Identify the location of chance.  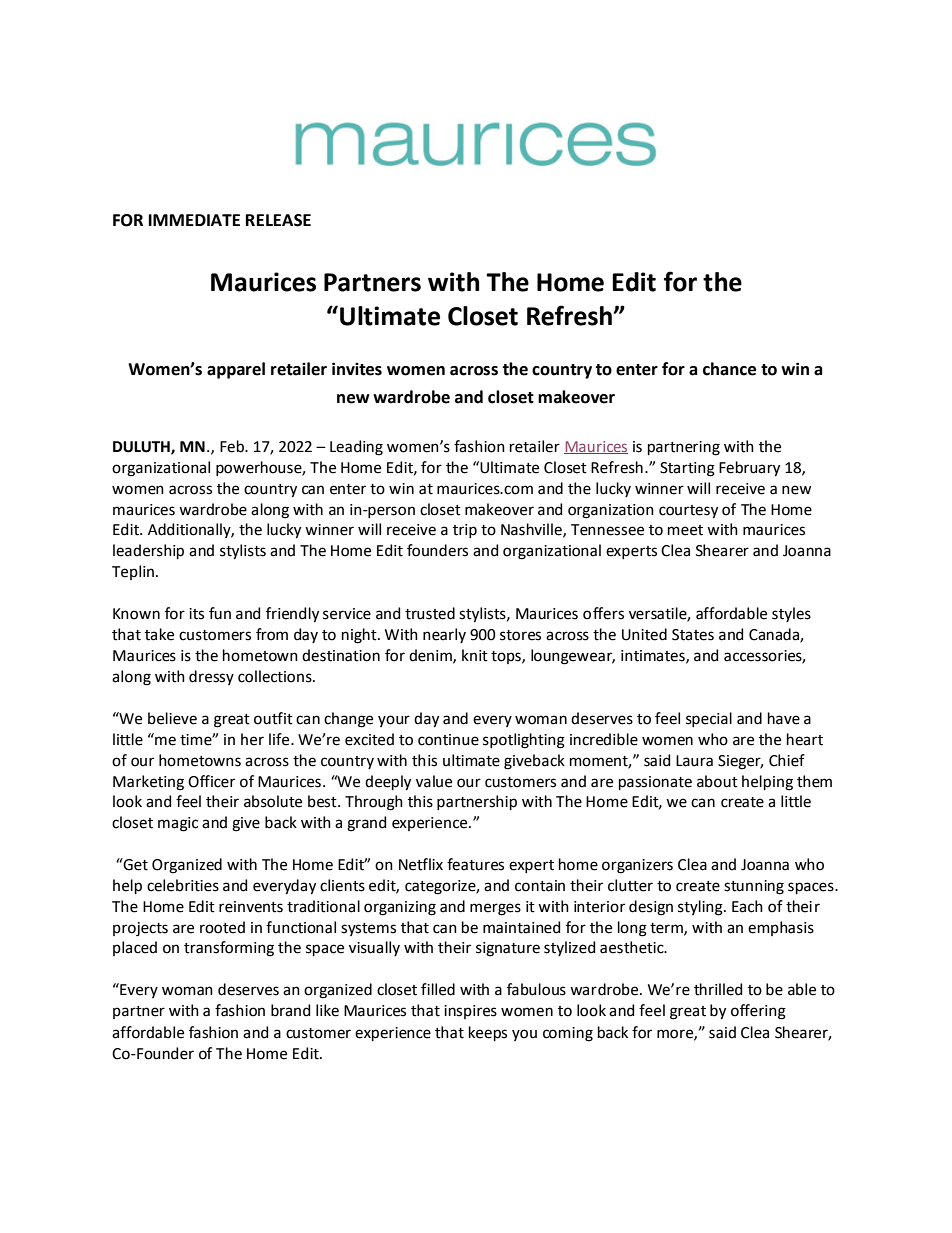
(729, 369).
